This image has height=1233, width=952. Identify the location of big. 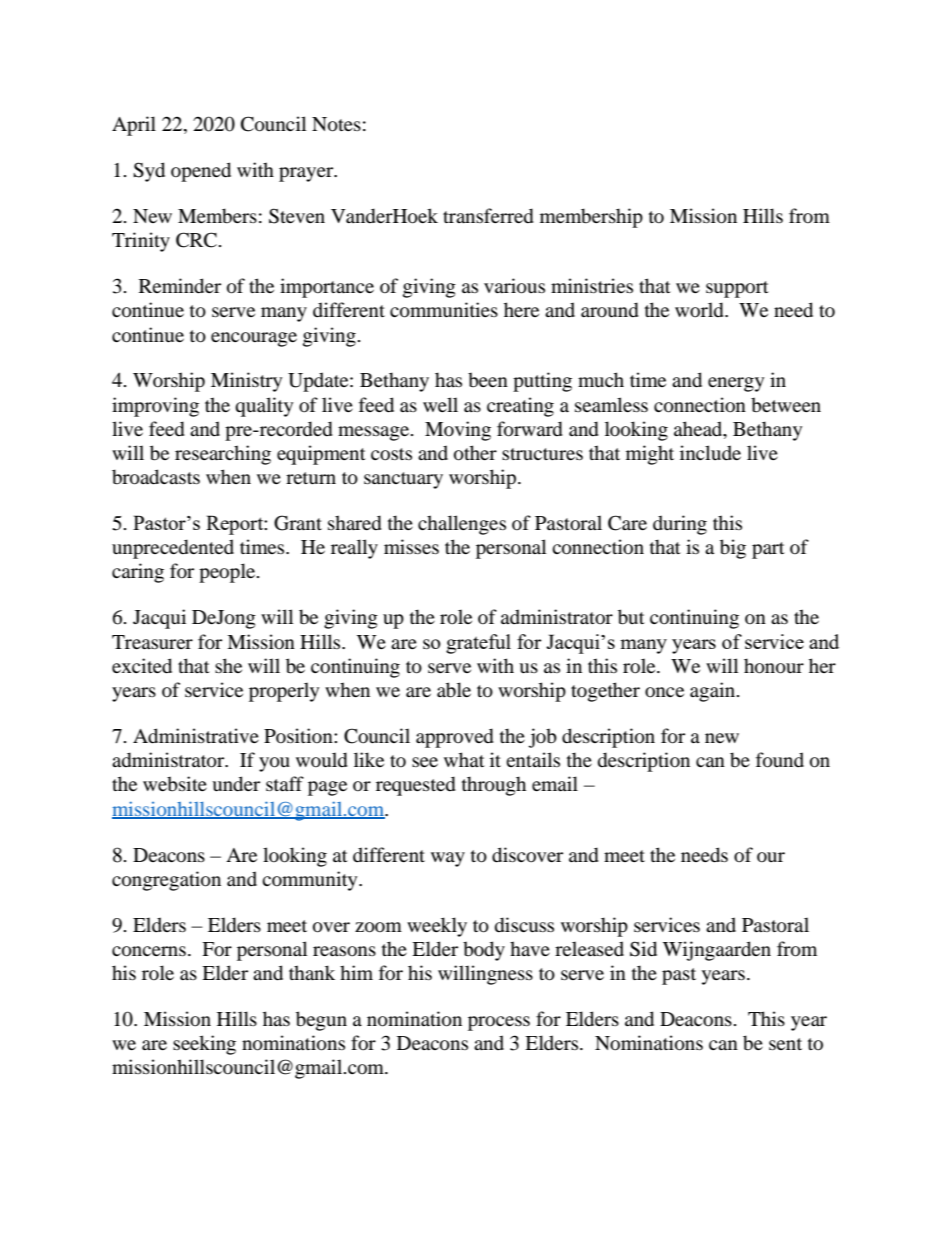
(733, 549).
